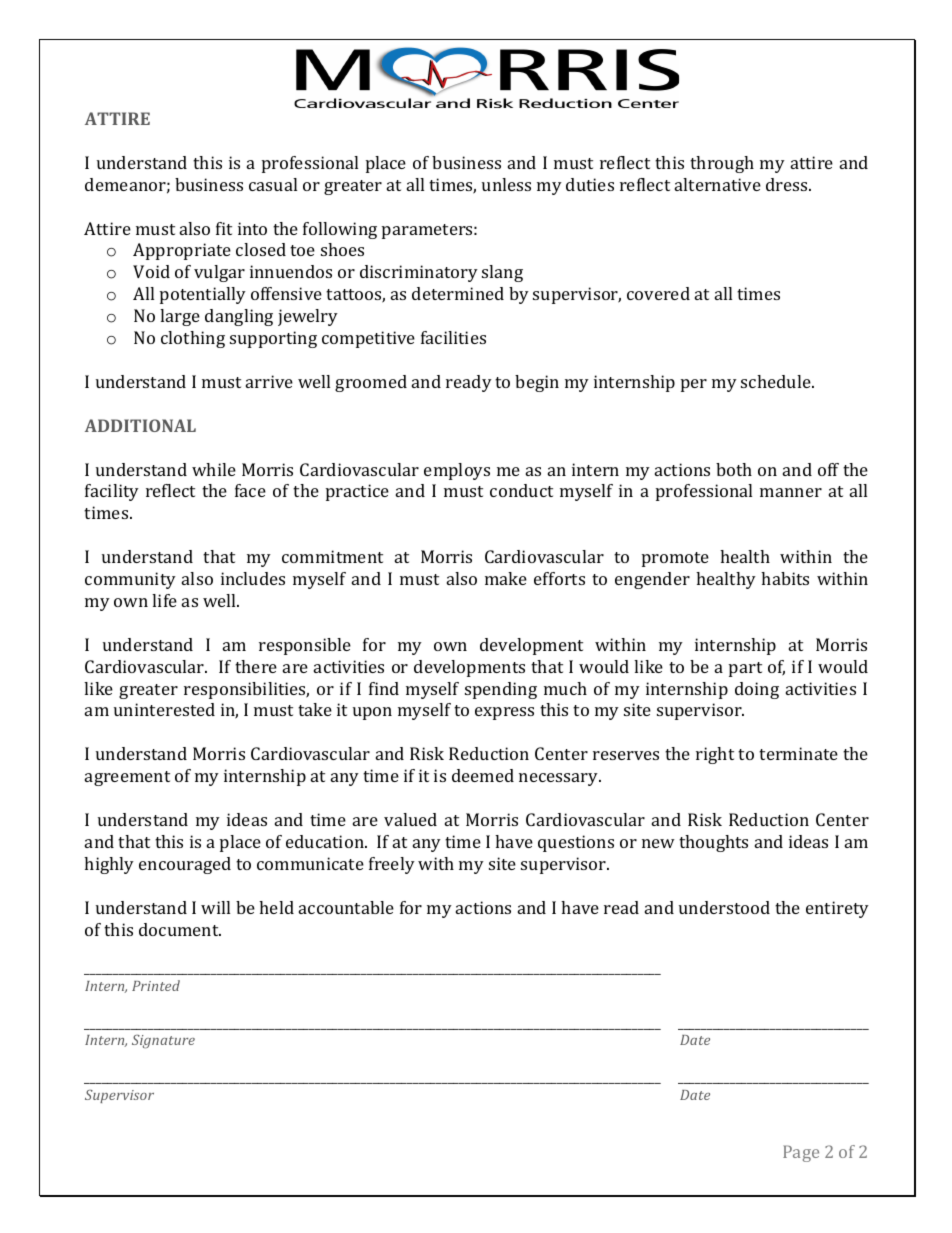  I want to click on fit, so click(224, 228).
